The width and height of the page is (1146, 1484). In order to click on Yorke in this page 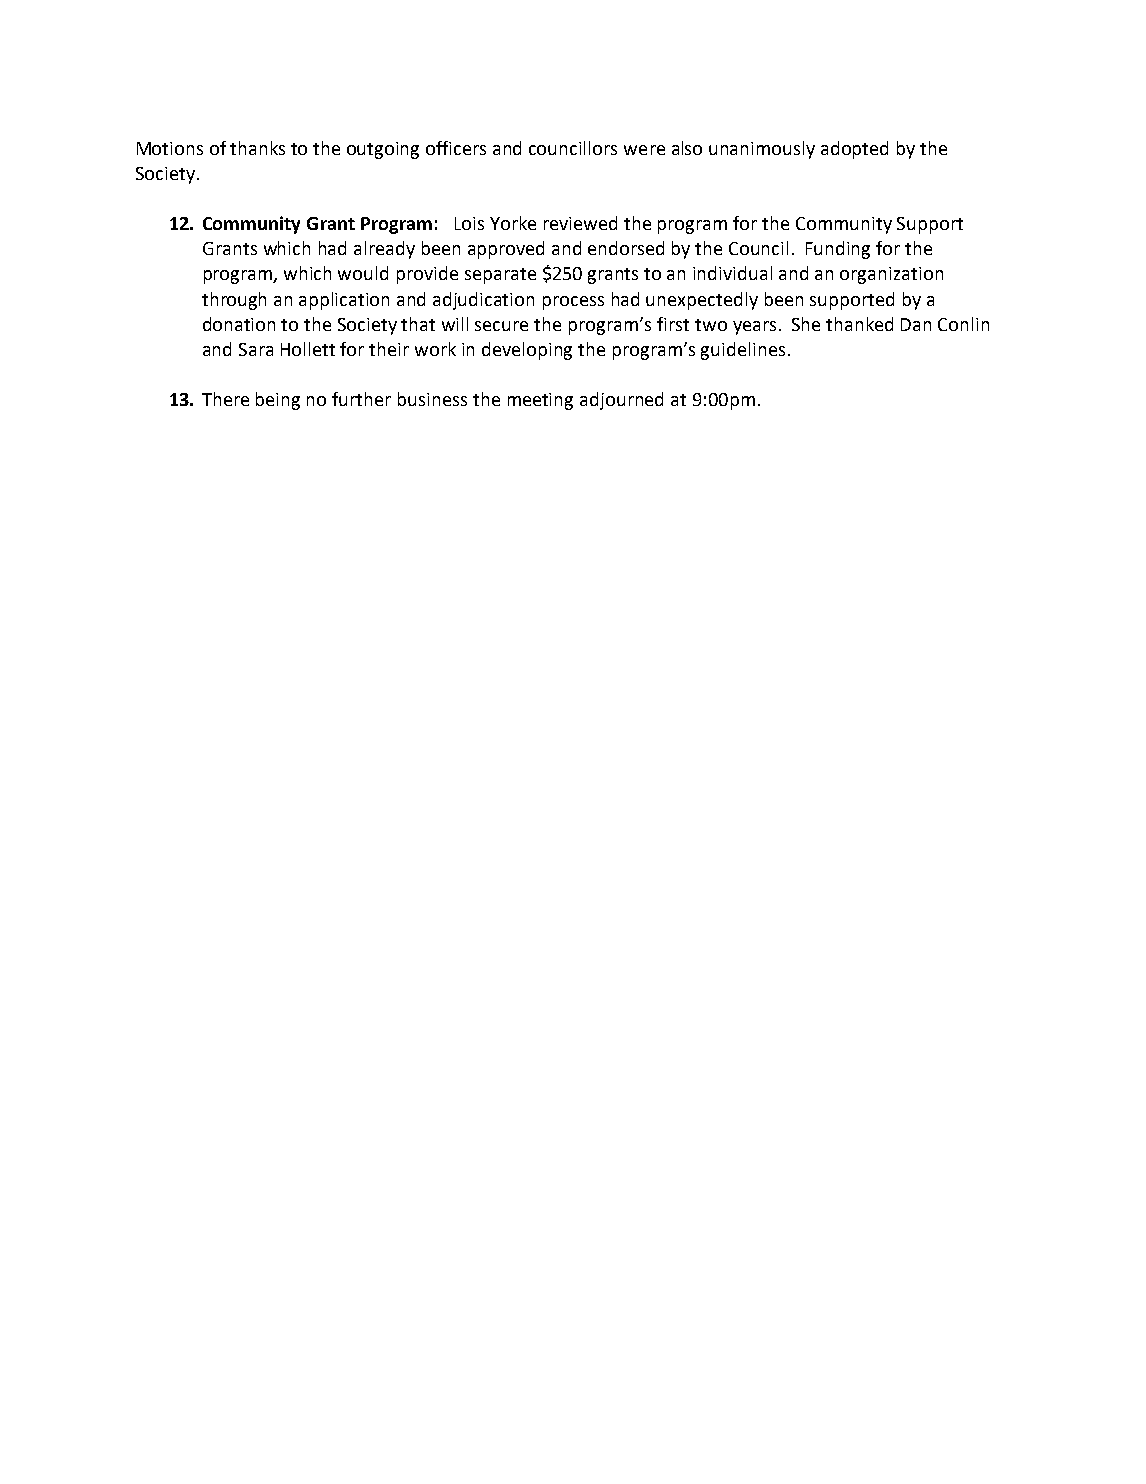, I will do `click(513, 223)`.
